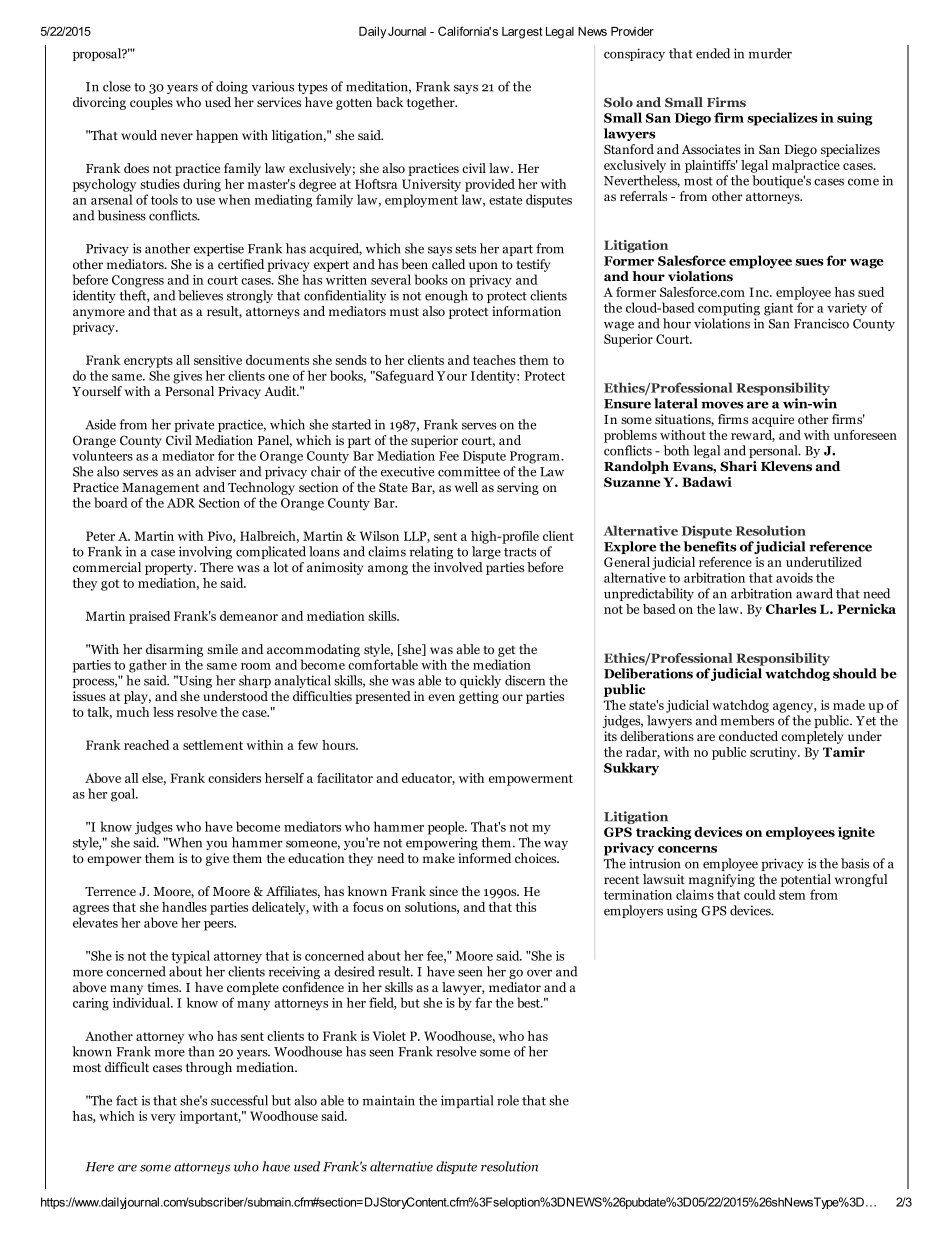 This screenshot has width=952, height=1233. Describe the element at coordinates (508, 1100) in the screenshot. I see `role` at that location.
